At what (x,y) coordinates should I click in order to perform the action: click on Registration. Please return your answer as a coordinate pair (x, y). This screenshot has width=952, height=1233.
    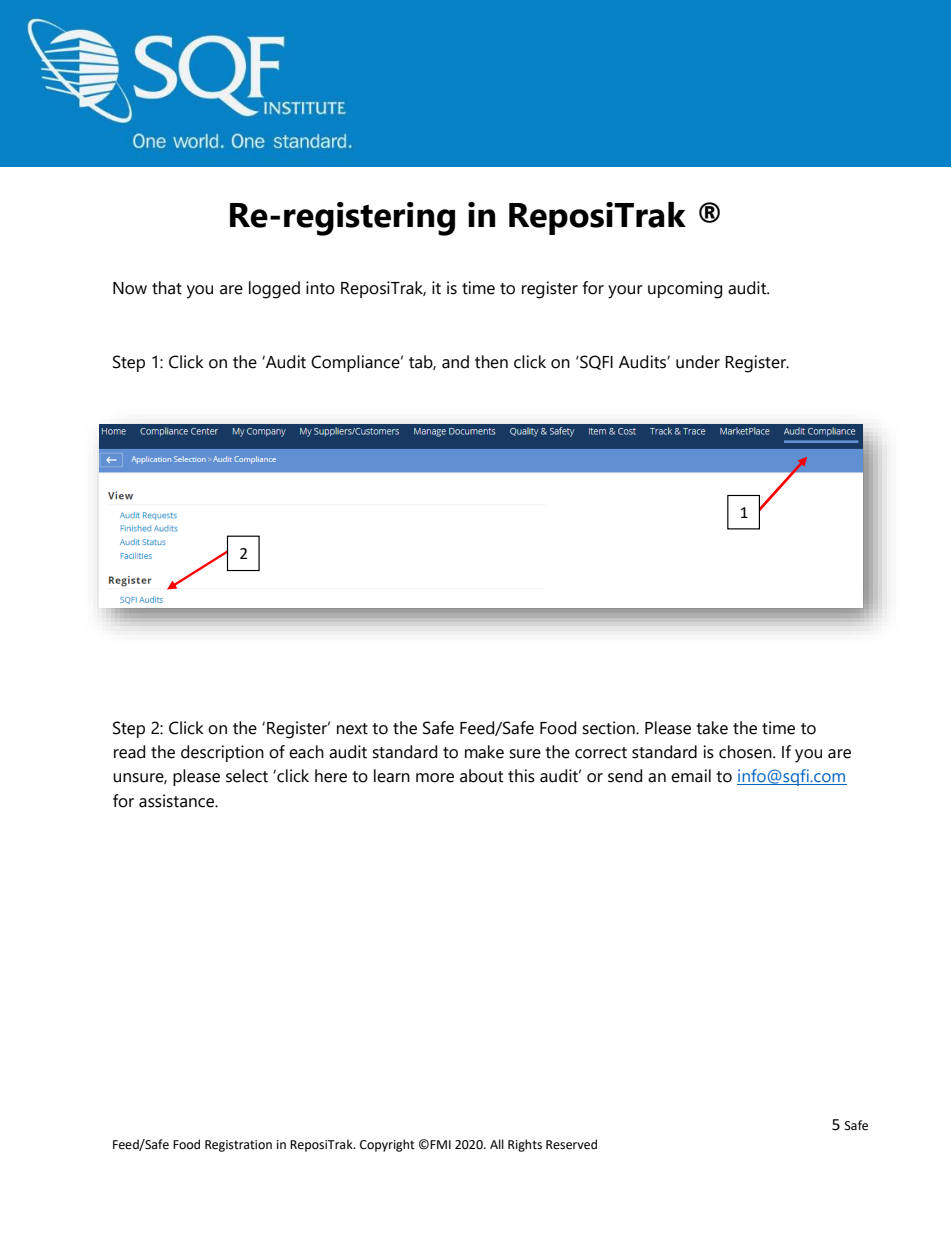
    Looking at the image, I should click on (238, 1146).
